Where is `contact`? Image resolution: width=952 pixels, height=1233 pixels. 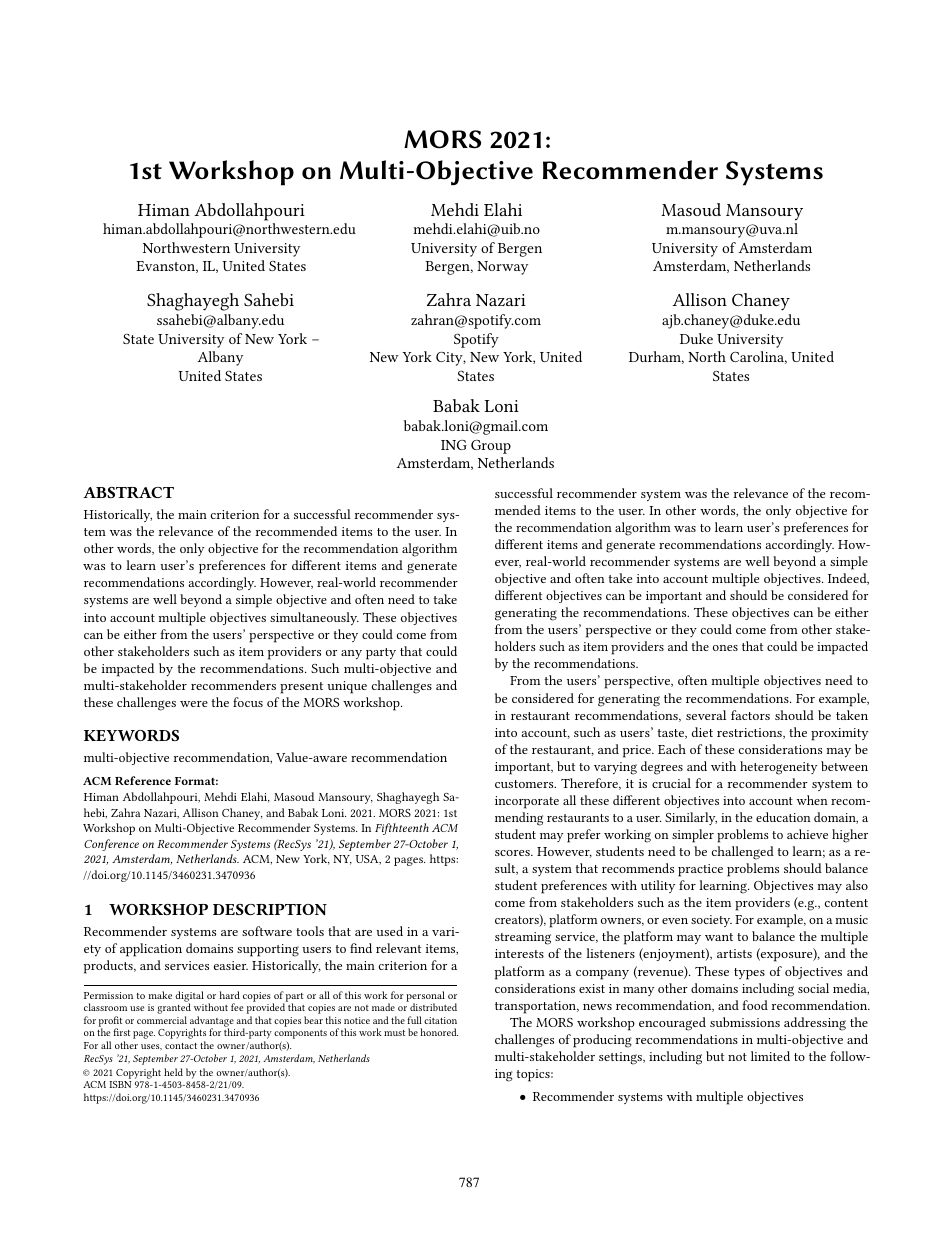 contact is located at coordinates (181, 1046).
